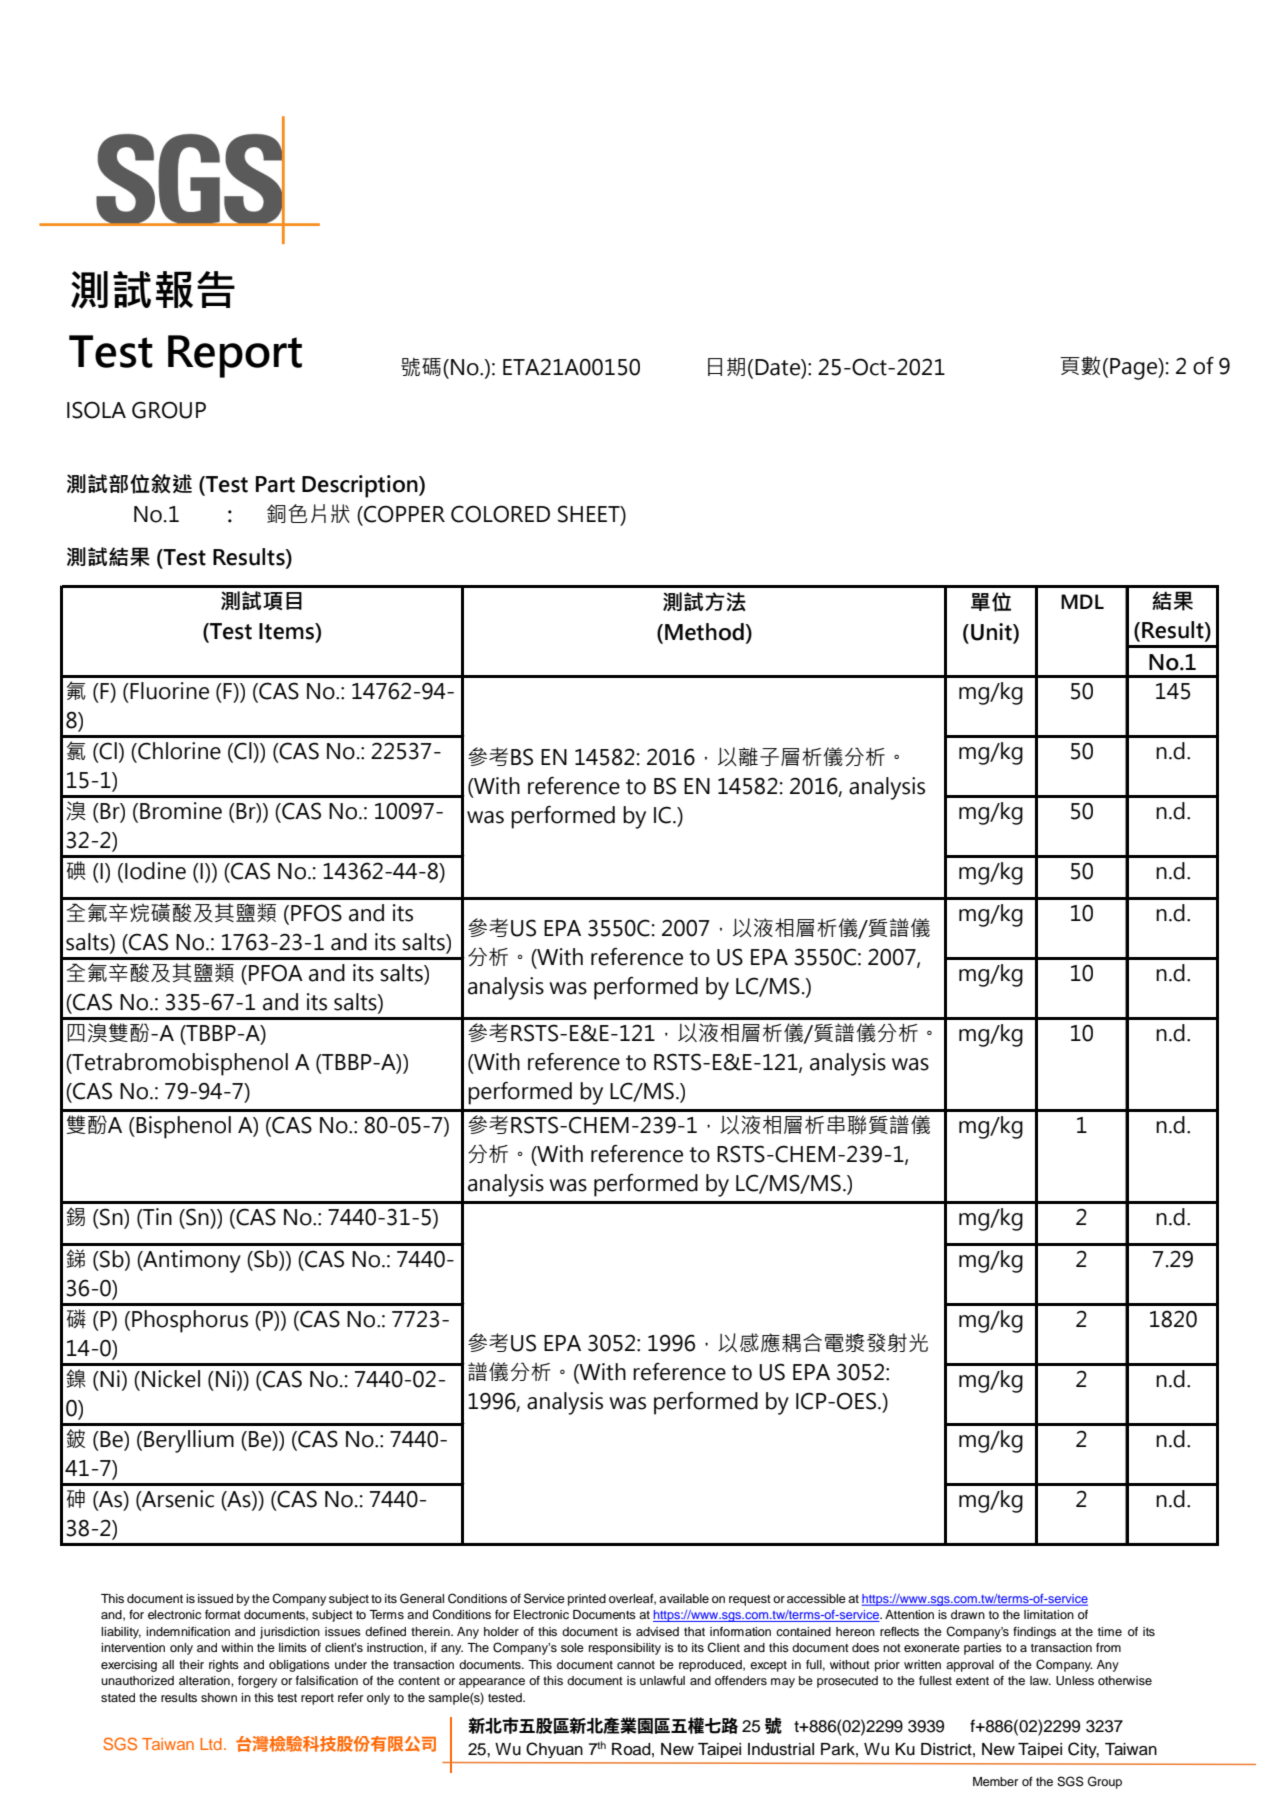  What do you see at coordinates (662, 1680) in the page?
I see `unlawful` at bounding box center [662, 1680].
